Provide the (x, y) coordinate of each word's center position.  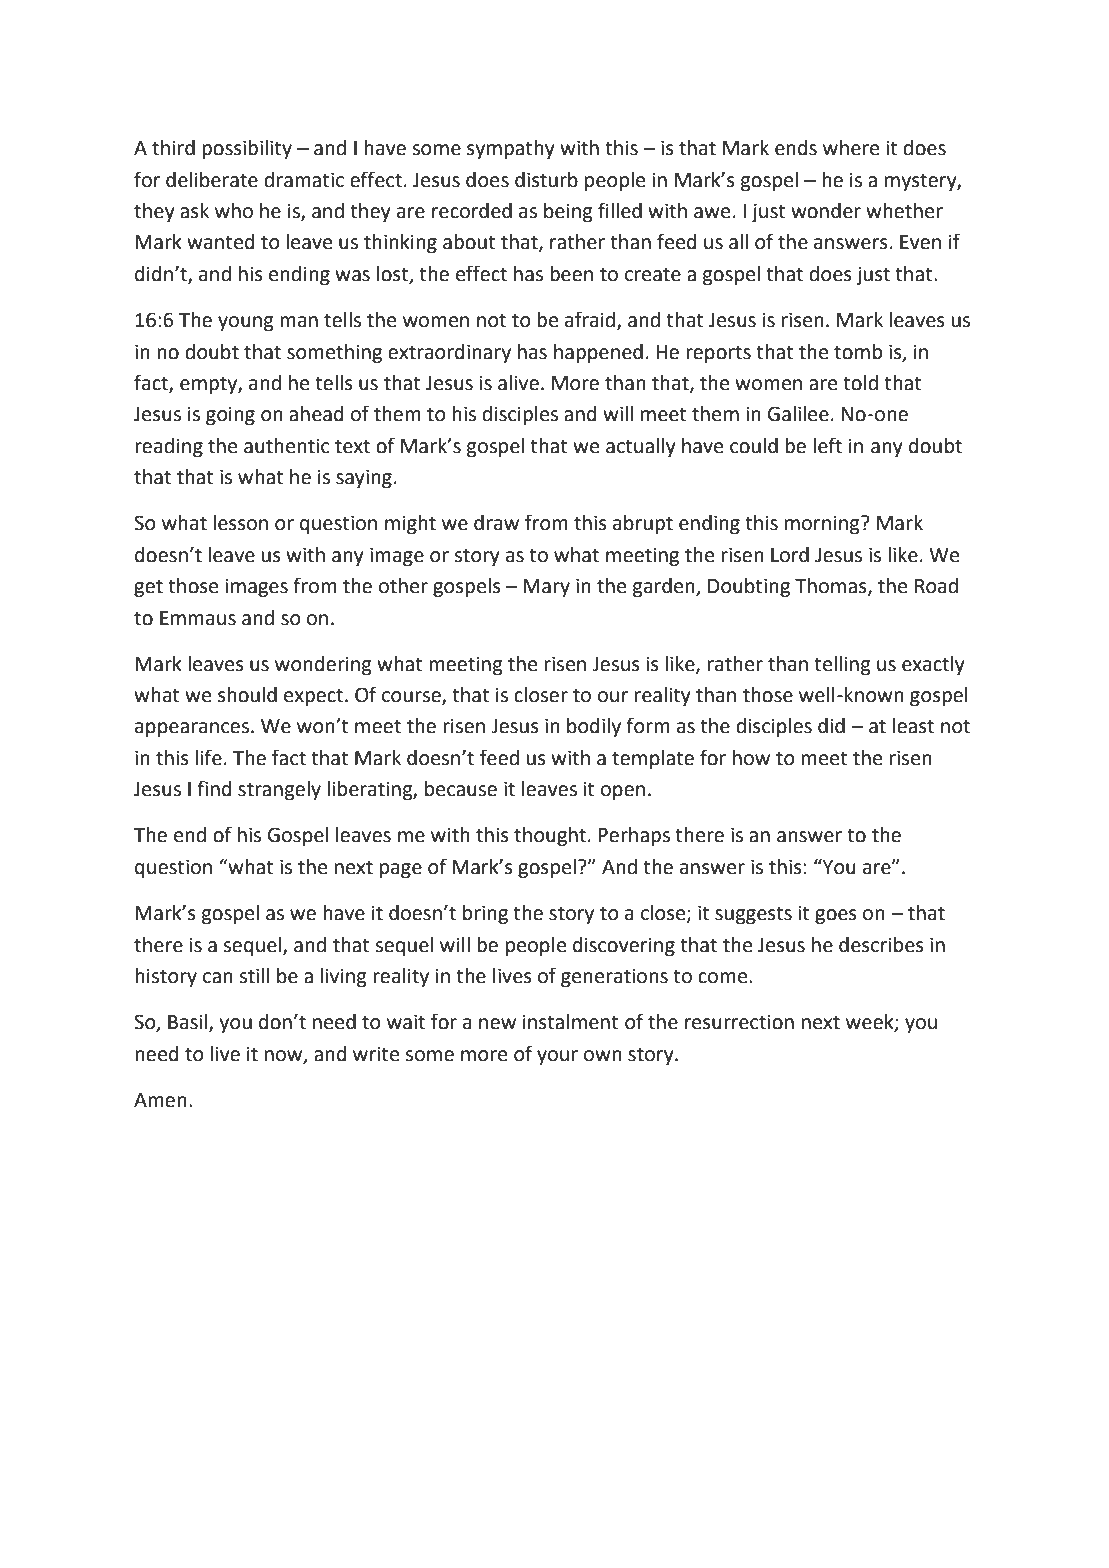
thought (550, 837)
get (148, 588)
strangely (279, 791)
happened (598, 353)
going (230, 416)
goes (836, 917)
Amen (160, 1100)
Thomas (832, 587)
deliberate (212, 180)
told (860, 383)
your (557, 1057)
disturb (546, 180)
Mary (546, 588)
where (851, 148)
